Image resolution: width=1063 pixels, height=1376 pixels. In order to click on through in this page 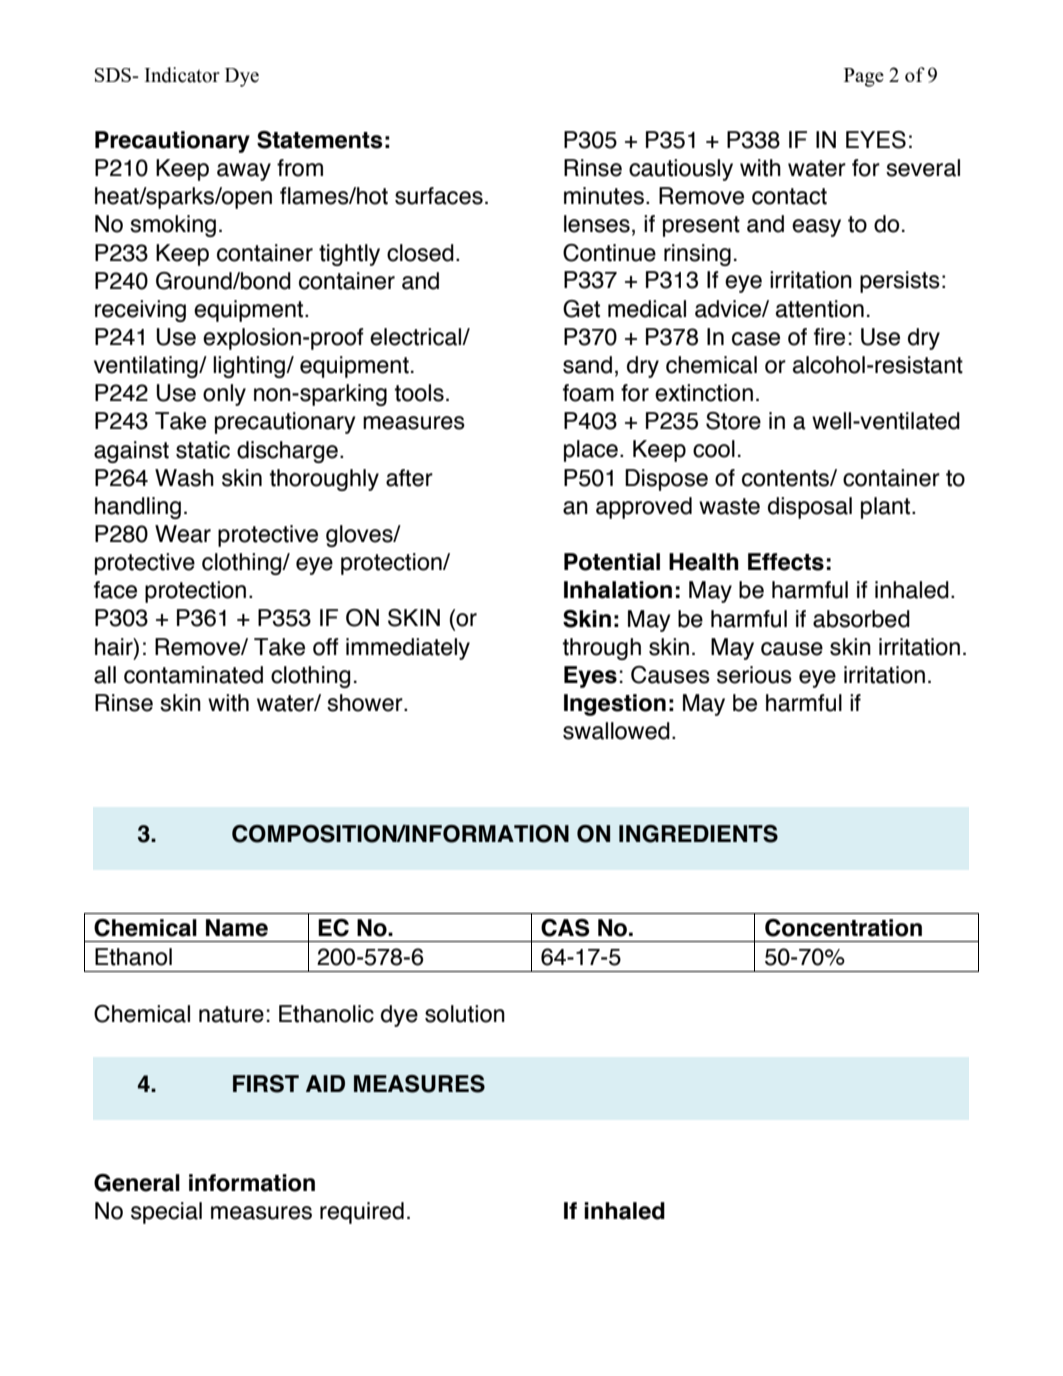, I will do `click(601, 649)`.
